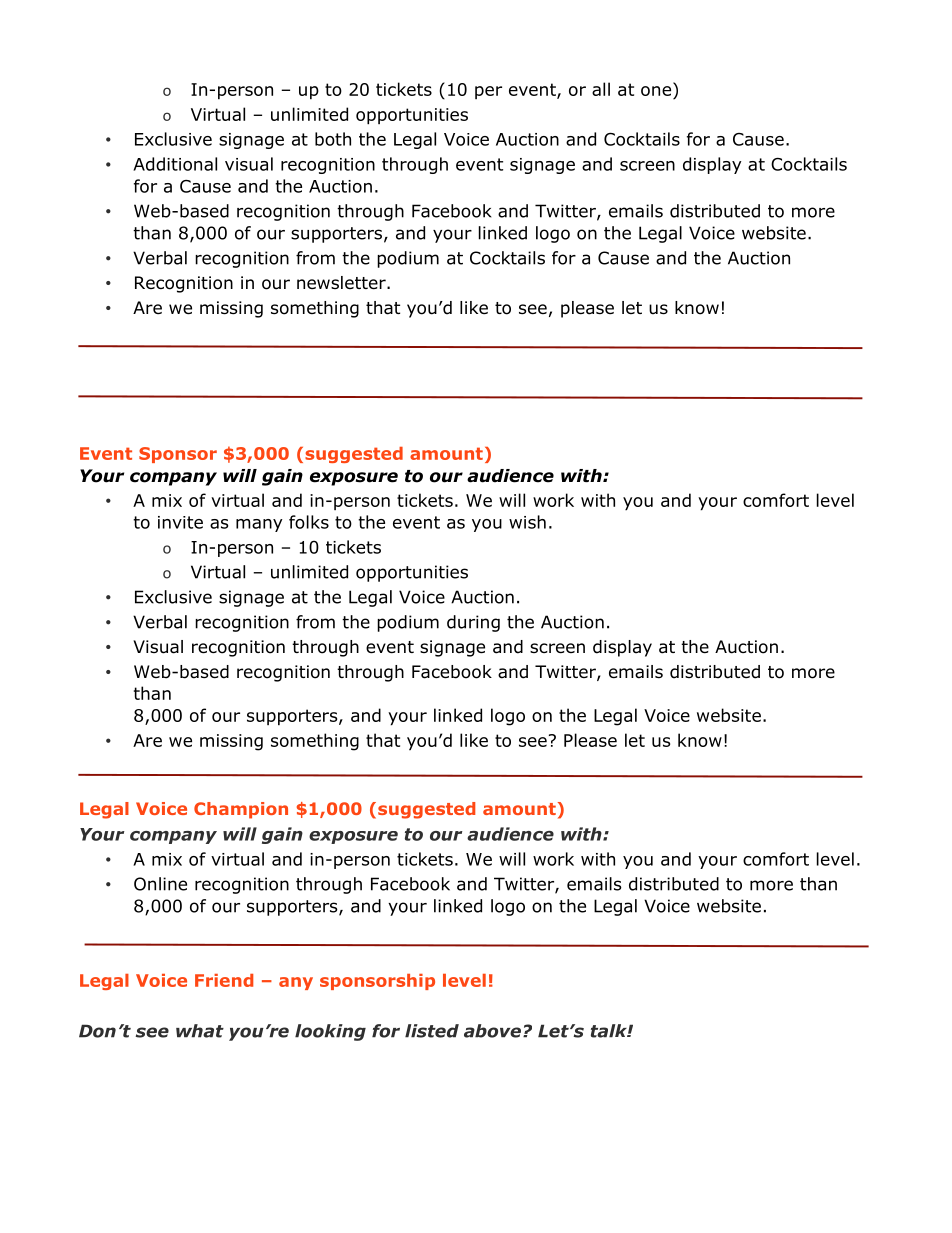 The width and height of the image is (952, 1233). Describe the element at coordinates (241, 810) in the image. I see `Champion` at that location.
